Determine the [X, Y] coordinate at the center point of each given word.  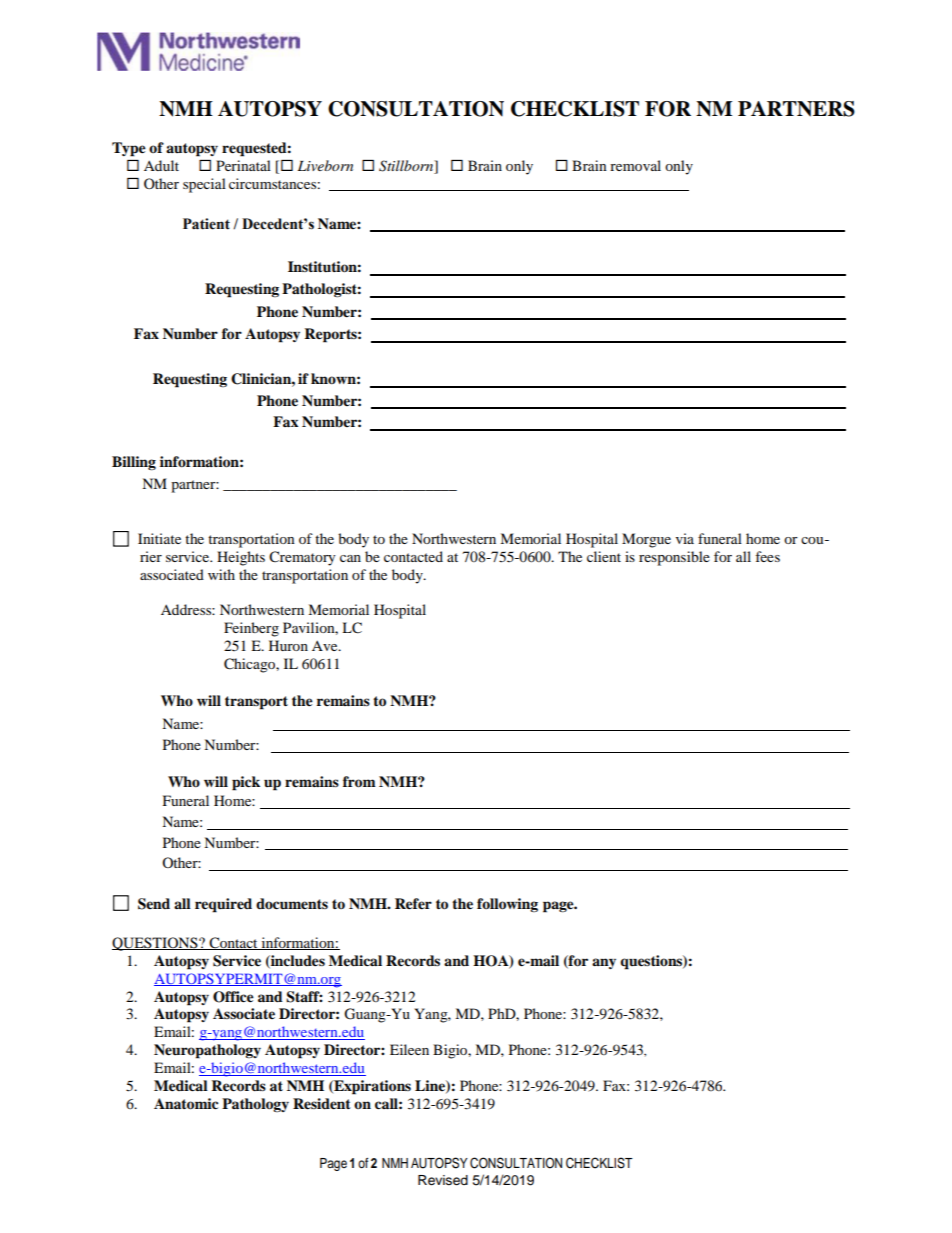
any [604, 963]
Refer [413, 904]
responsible [674, 558]
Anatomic [186, 1104]
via [685, 538]
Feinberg [251, 629]
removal [635, 165]
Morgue [646, 540]
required [223, 905]
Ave [326, 646]
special [204, 185]
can [350, 558]
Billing [134, 463]
